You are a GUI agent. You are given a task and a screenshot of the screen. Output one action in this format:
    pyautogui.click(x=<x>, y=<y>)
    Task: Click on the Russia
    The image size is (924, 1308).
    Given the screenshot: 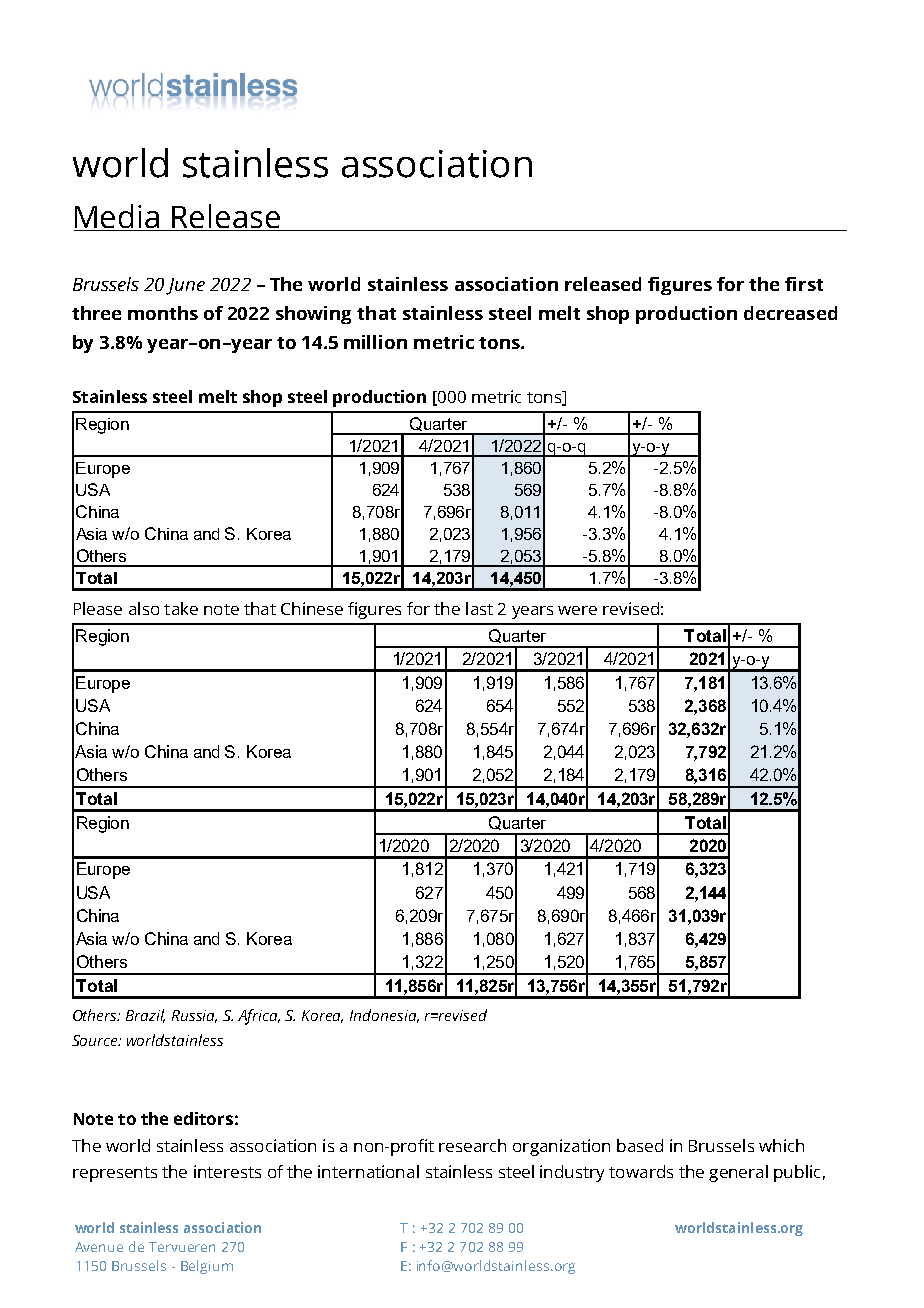 What is the action you would take?
    pyautogui.click(x=194, y=1016)
